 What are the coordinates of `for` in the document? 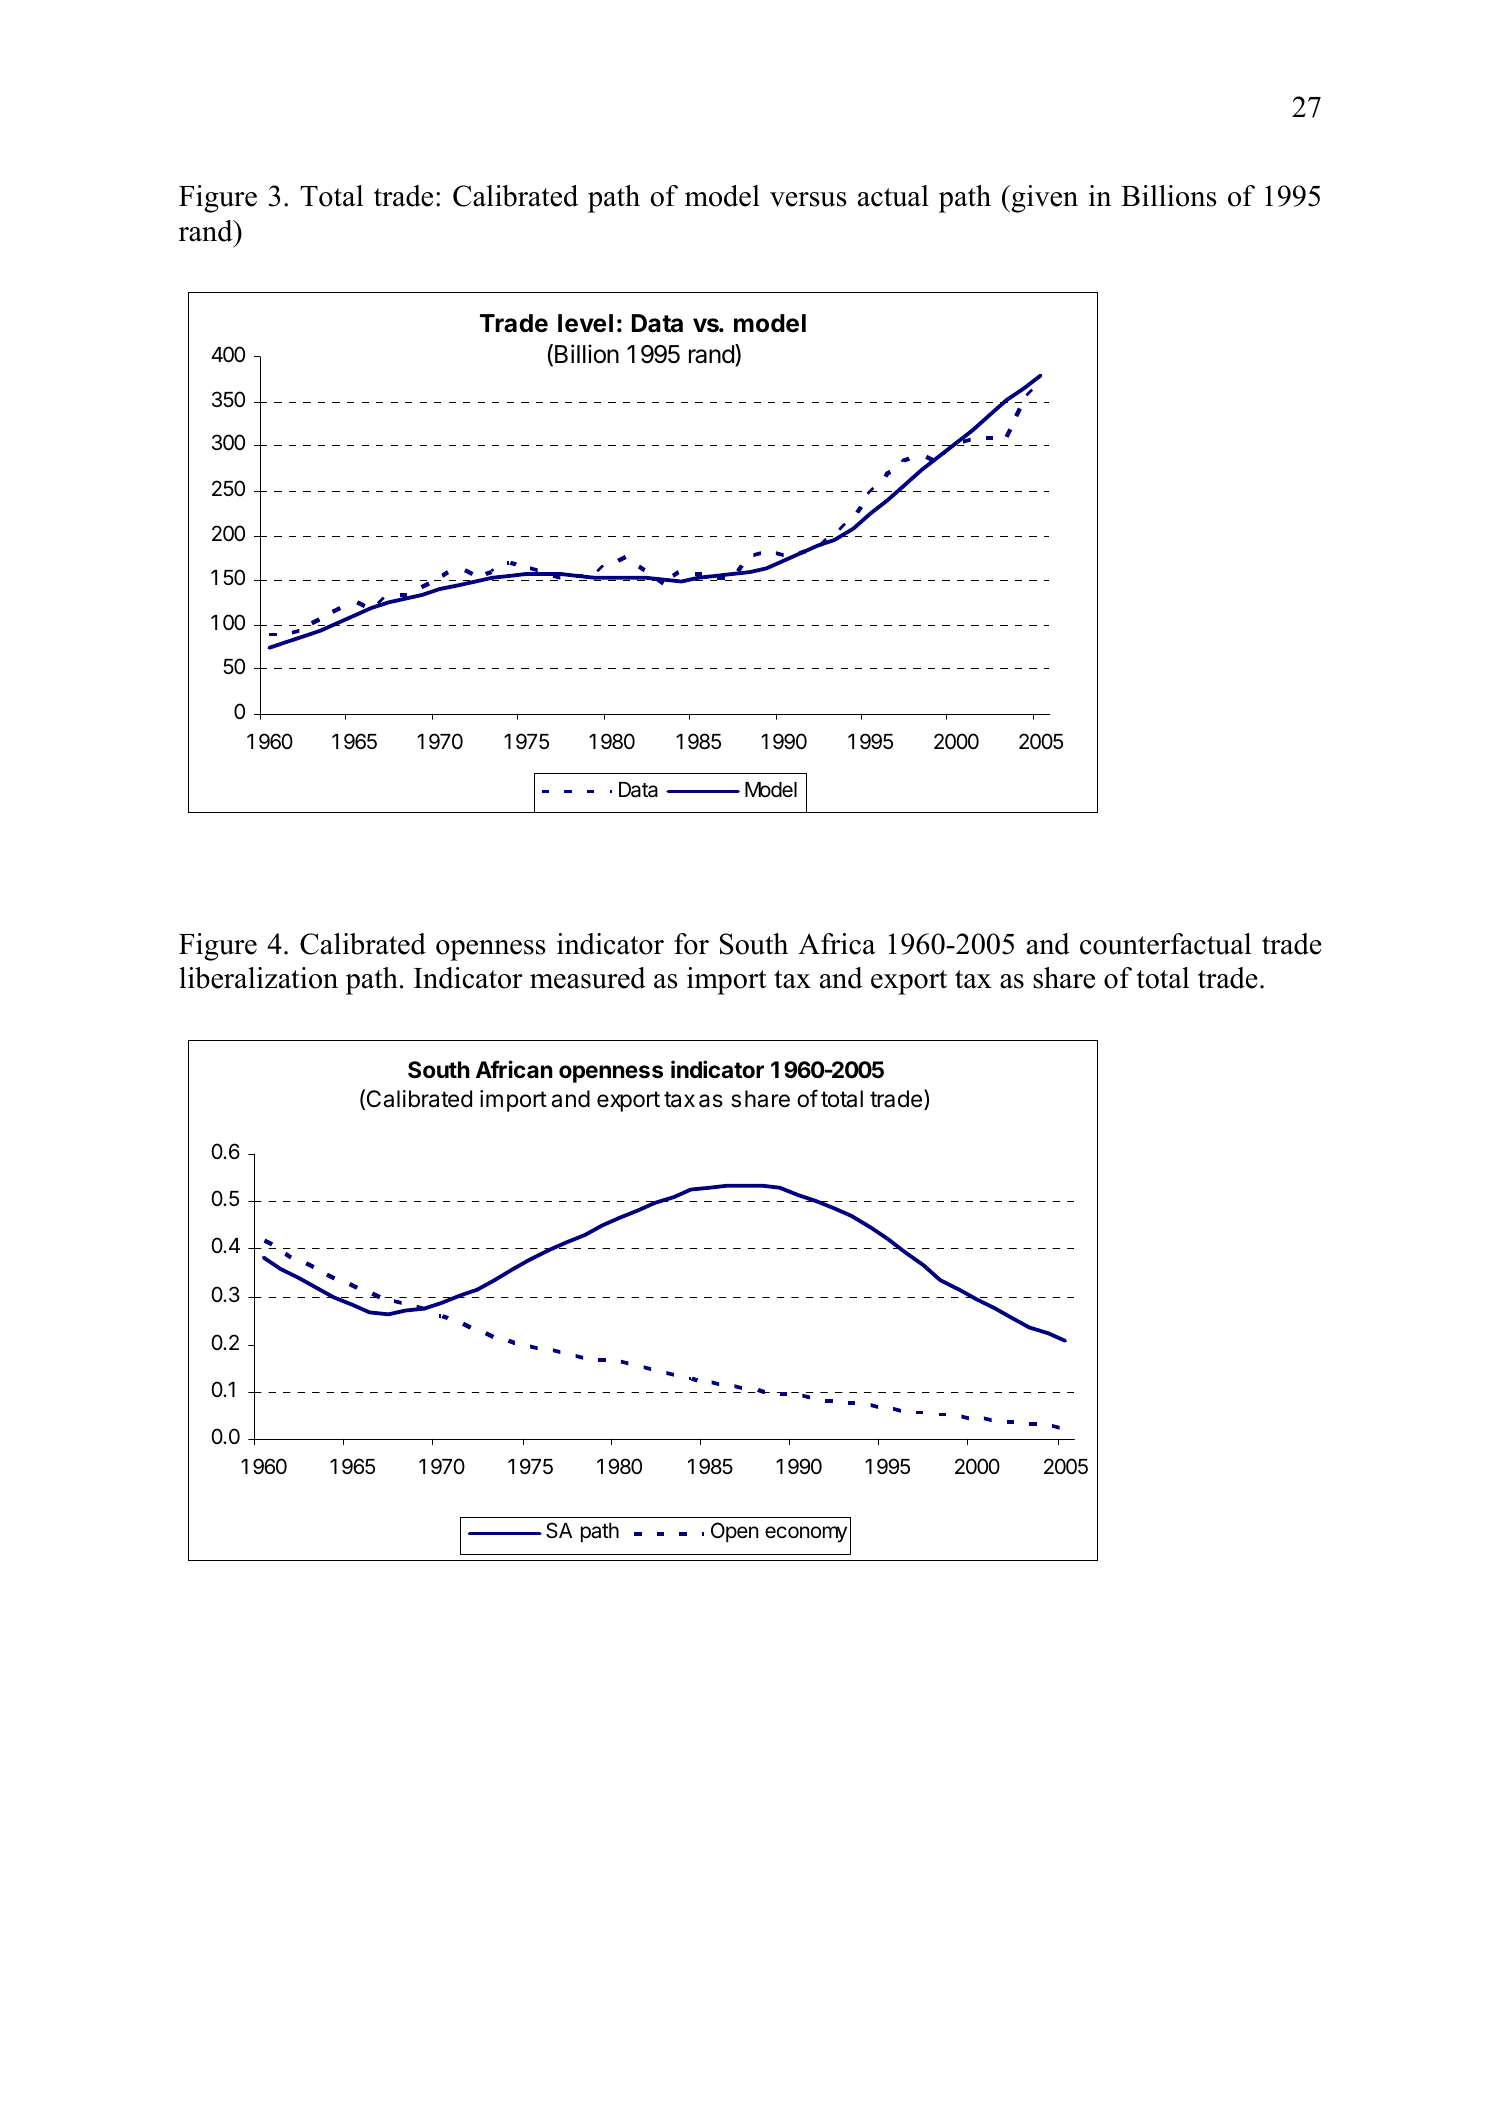 It's located at (691, 944).
